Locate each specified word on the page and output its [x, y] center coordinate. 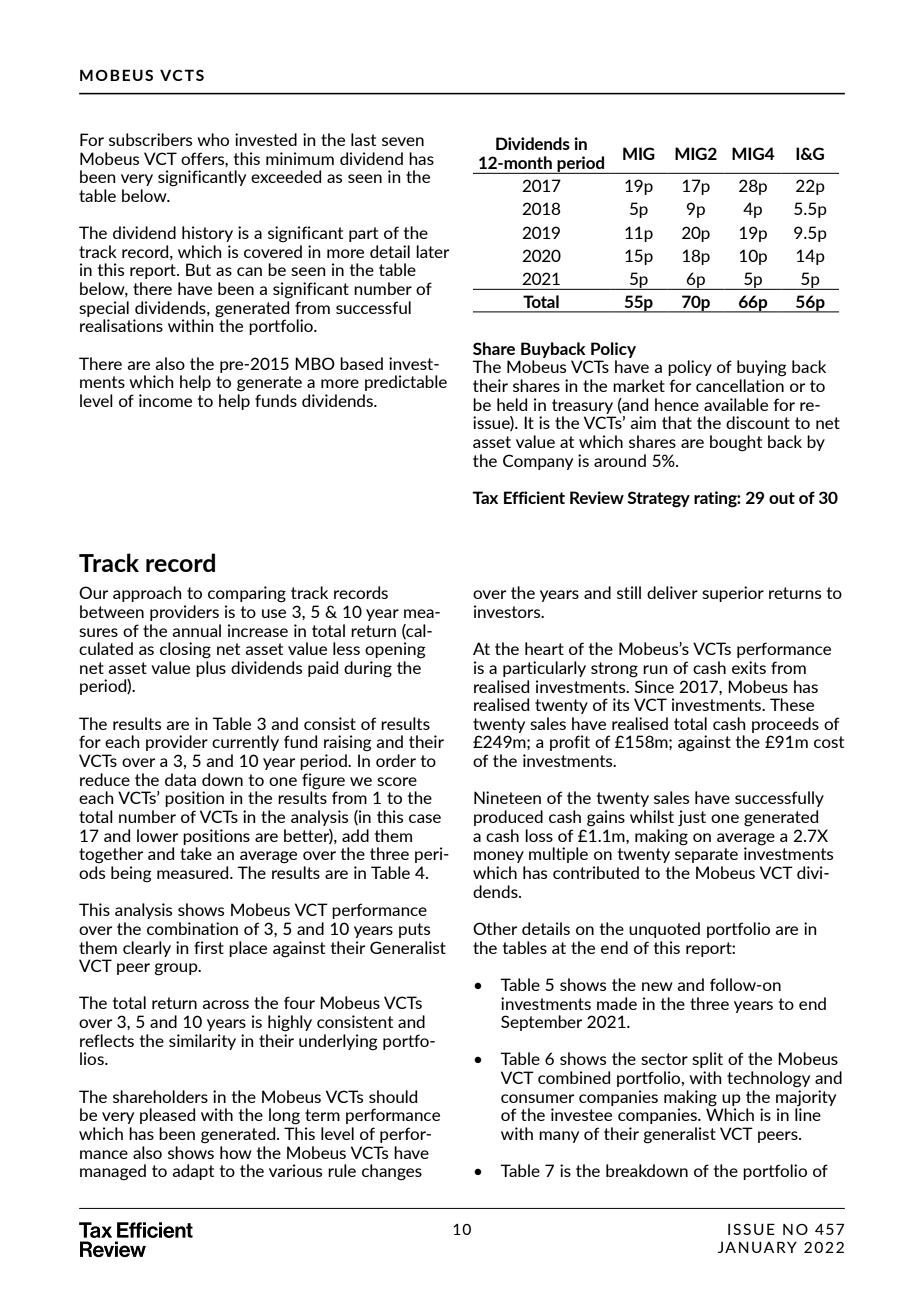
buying [762, 368]
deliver [672, 592]
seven [403, 141]
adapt [193, 1172]
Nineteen [507, 797]
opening [395, 650]
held [512, 404]
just [692, 818]
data [180, 779]
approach [147, 594]
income [165, 400]
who [213, 139]
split [707, 1060]
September [541, 1023]
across [225, 1004]
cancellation [740, 385]
